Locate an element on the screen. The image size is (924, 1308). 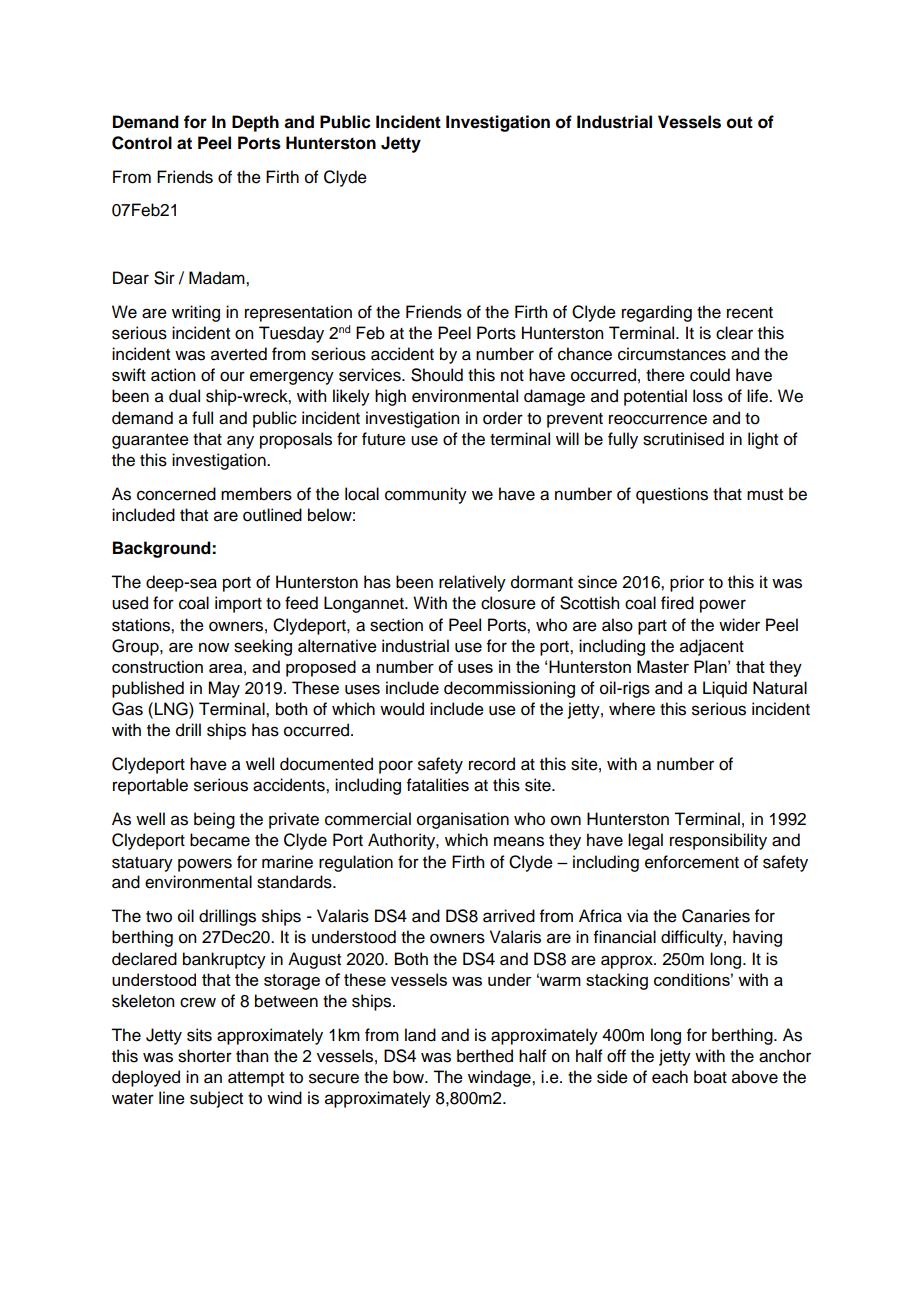
Depth is located at coordinates (255, 123).
